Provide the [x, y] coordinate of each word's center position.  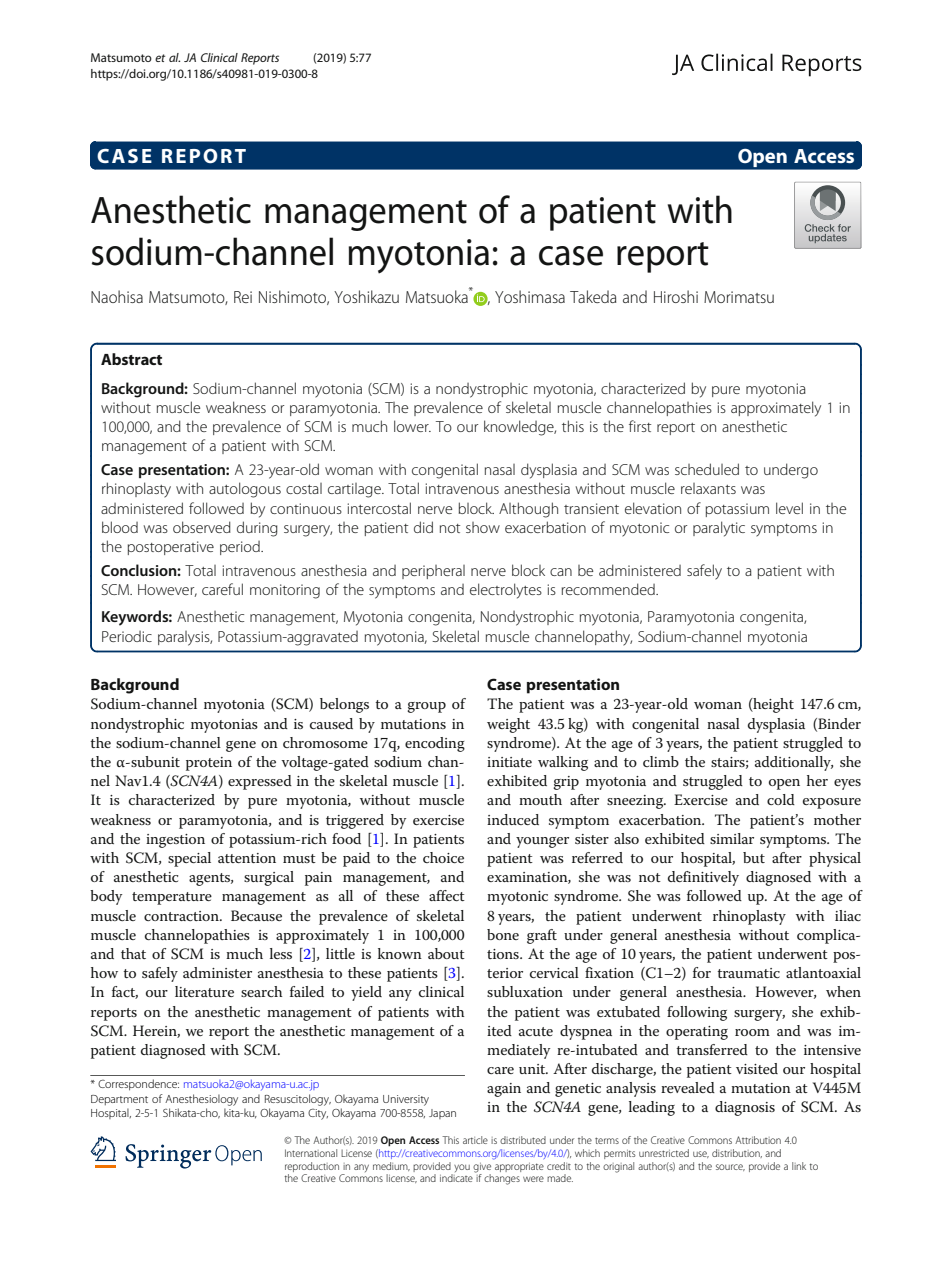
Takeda [593, 296]
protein [209, 764]
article [475, 1140]
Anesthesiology [201, 1100]
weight [508, 725]
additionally [794, 763]
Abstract [131, 359]
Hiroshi [676, 296]
